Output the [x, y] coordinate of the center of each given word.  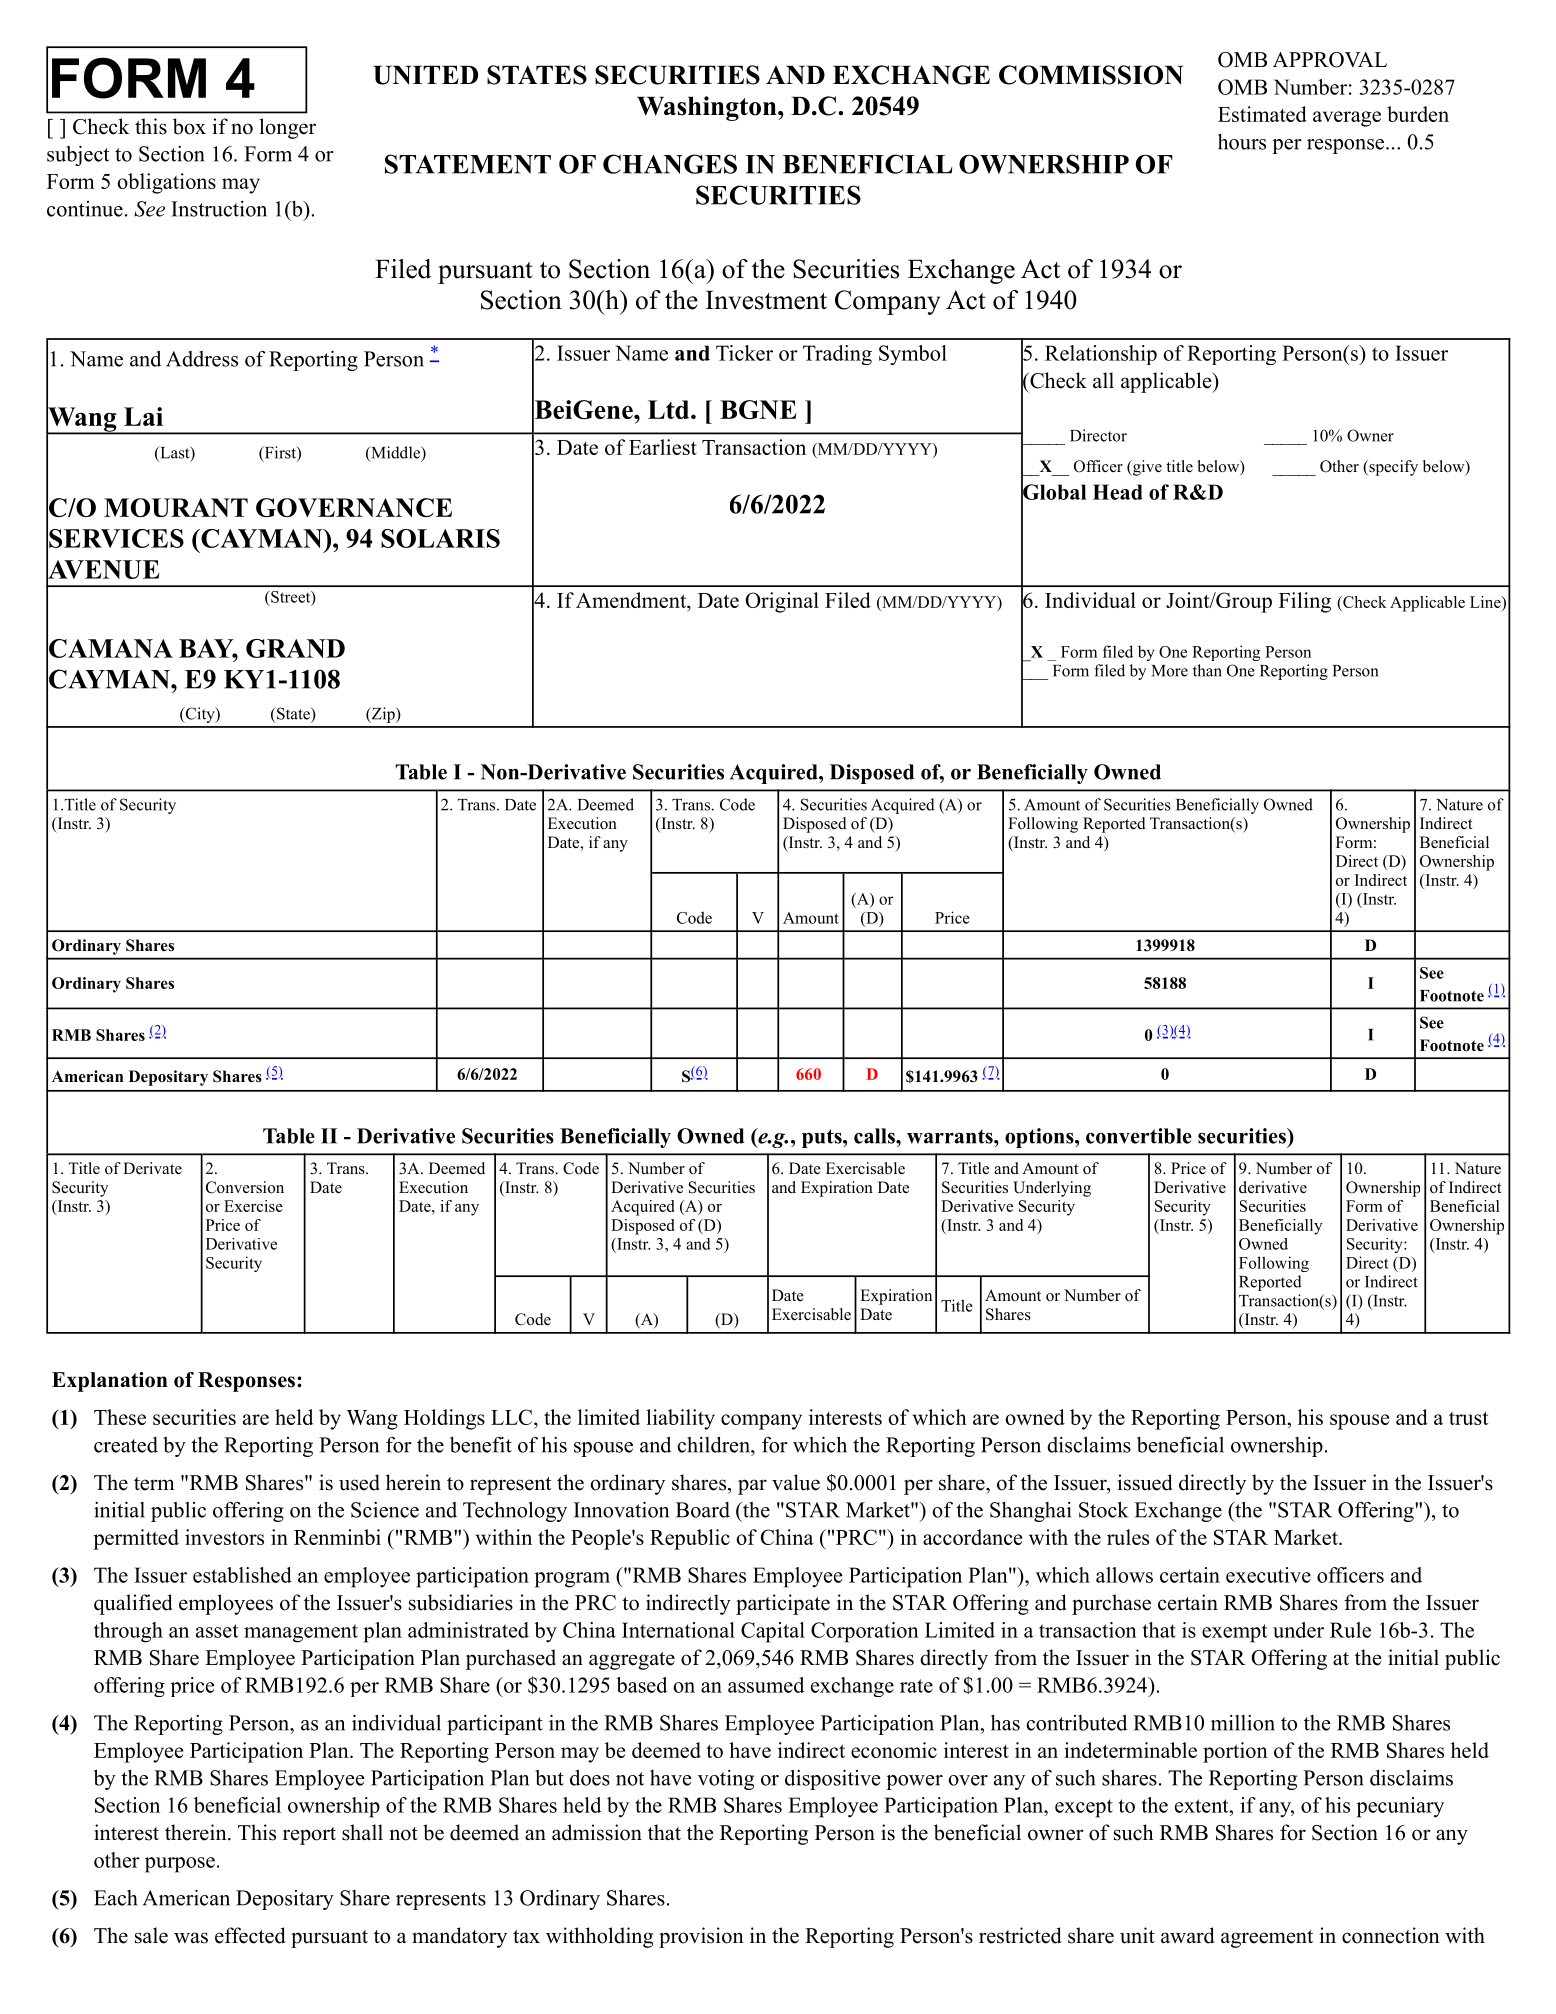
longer [287, 128]
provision [701, 1937]
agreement [1267, 1939]
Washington [708, 108]
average [1347, 119]
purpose [180, 1865]
